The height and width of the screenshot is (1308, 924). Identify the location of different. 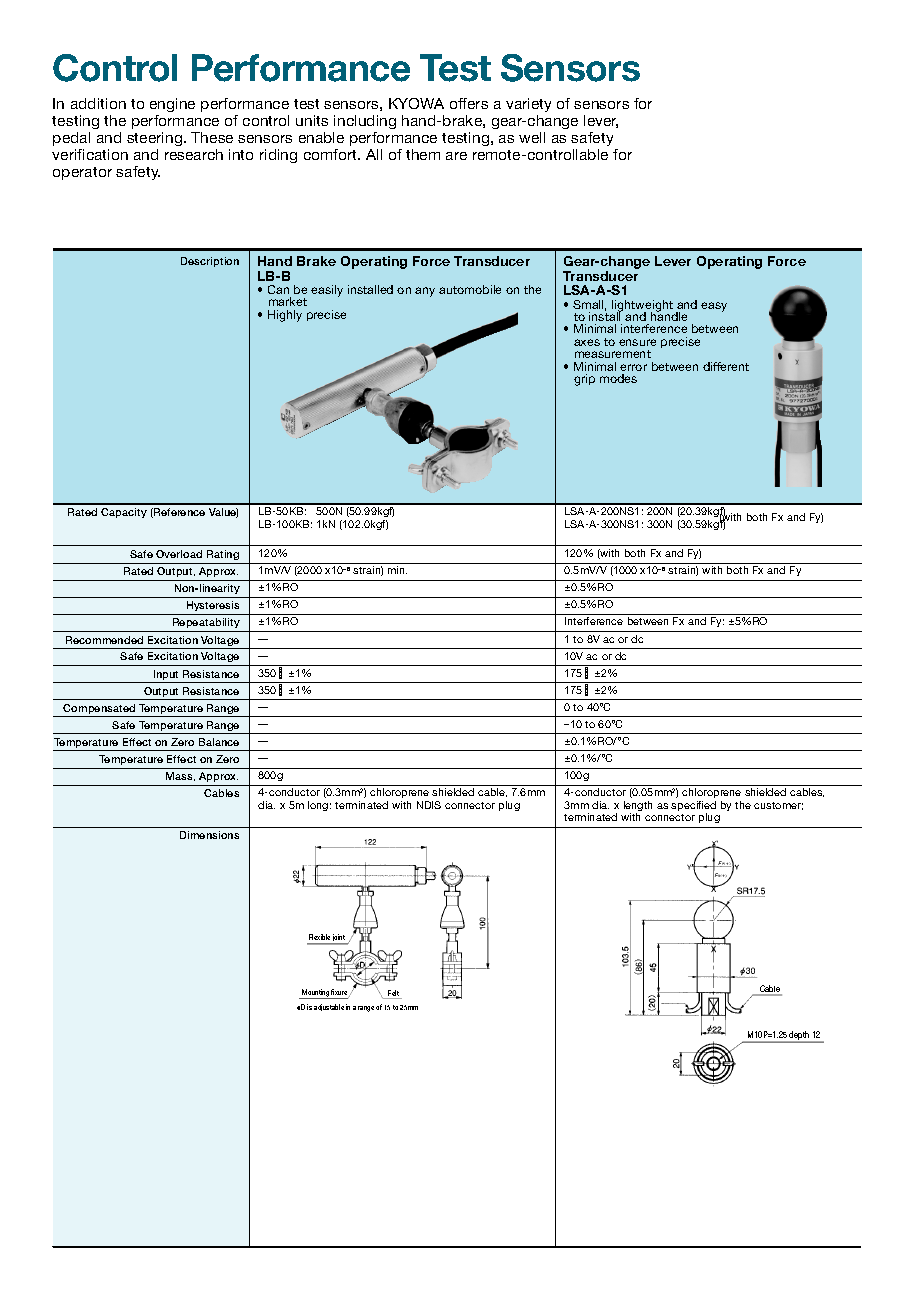
(726, 366).
